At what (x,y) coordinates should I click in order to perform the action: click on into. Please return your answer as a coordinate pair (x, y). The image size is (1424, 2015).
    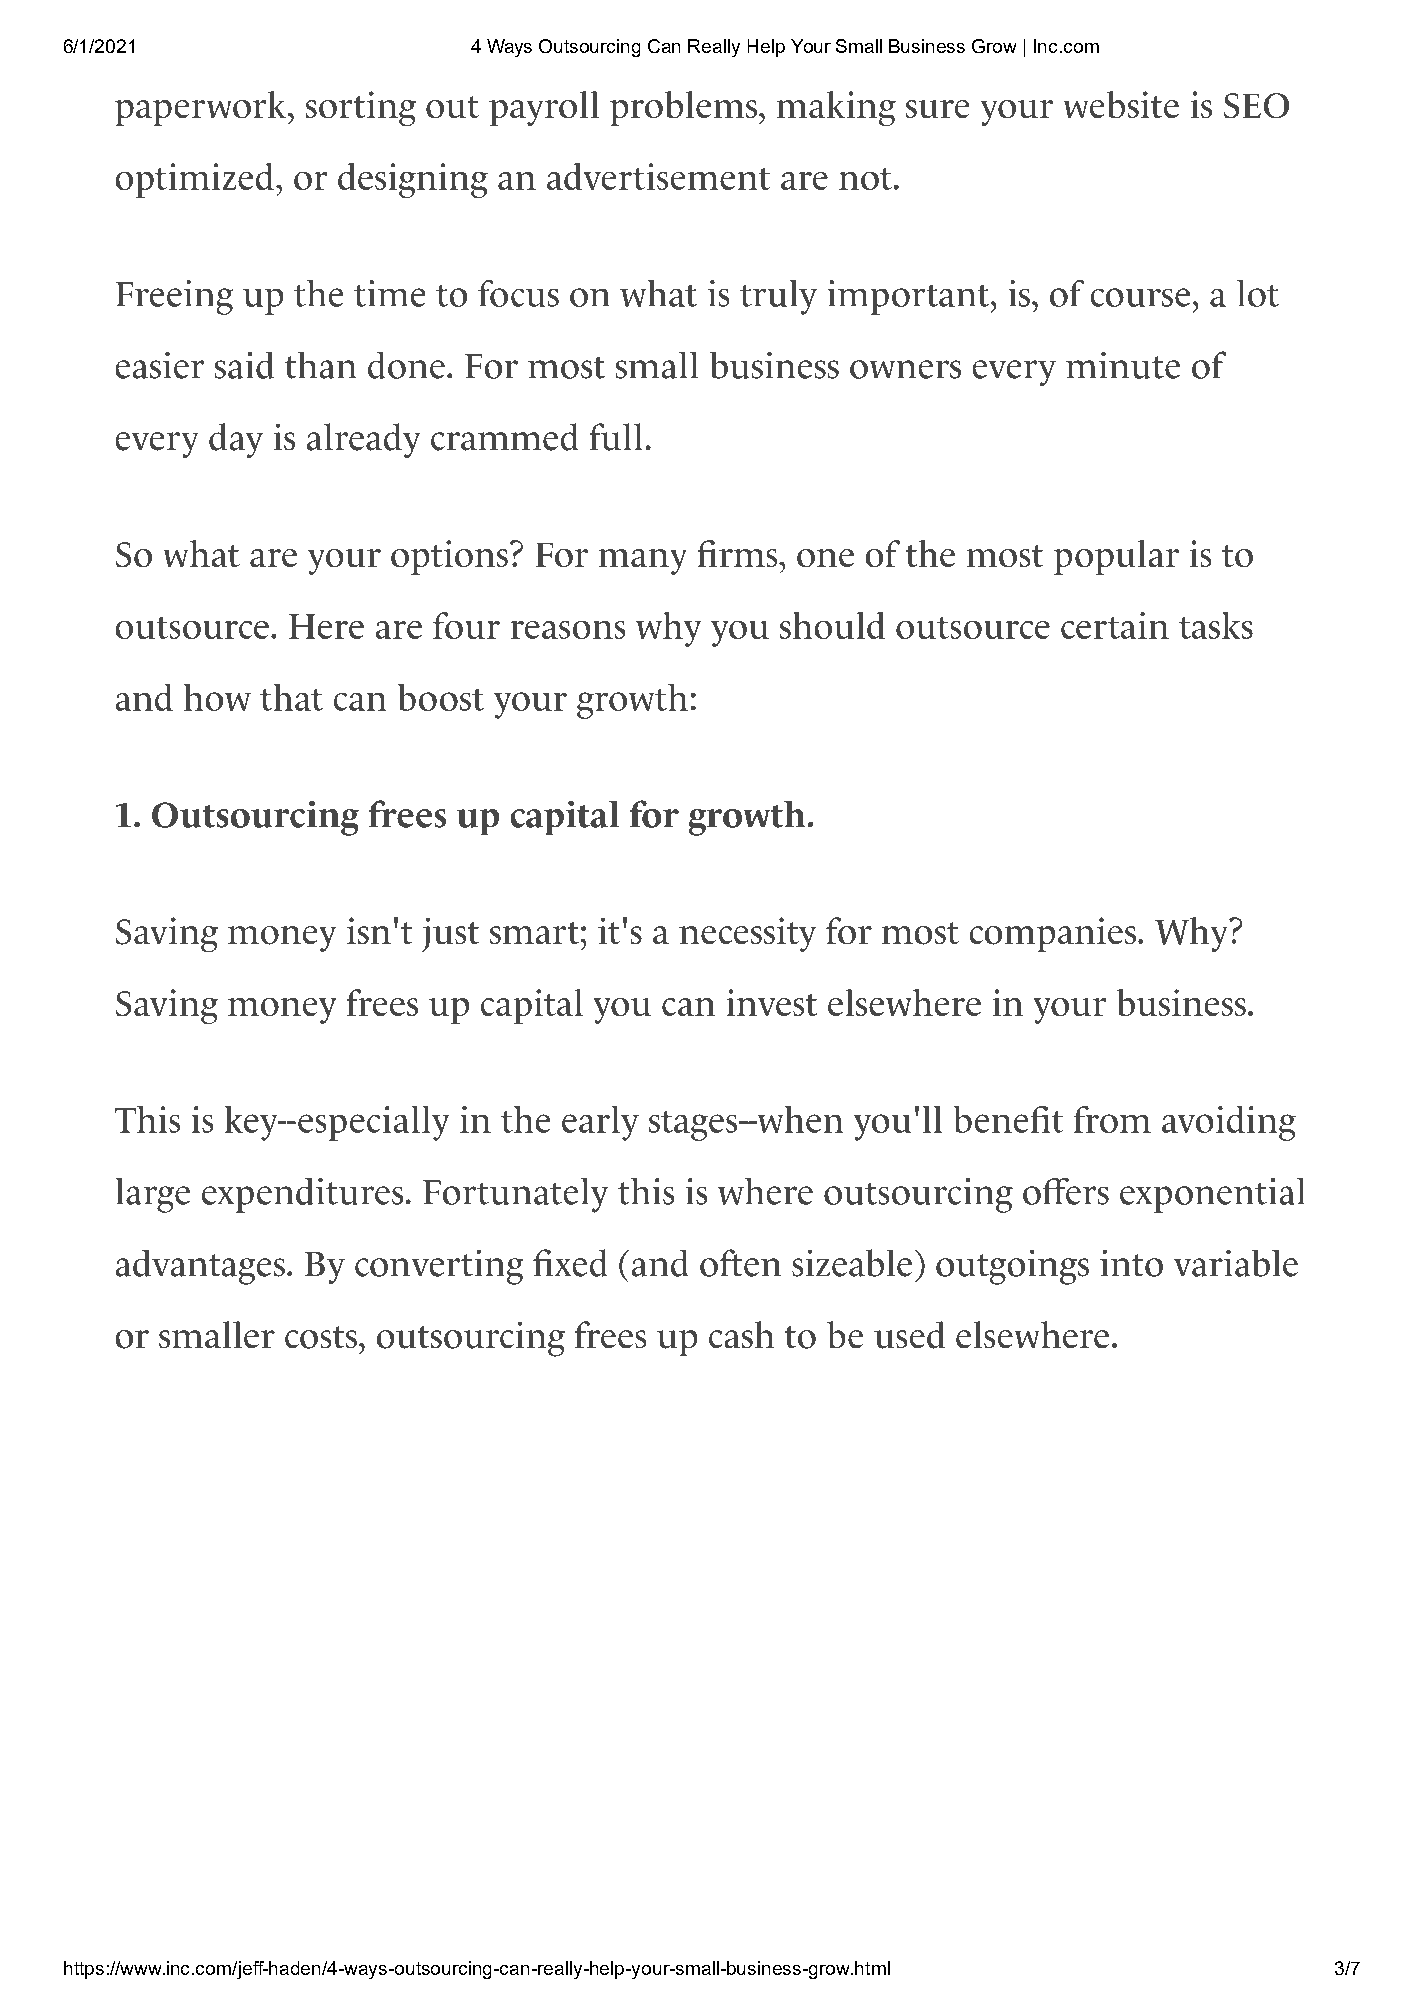
    Looking at the image, I should click on (1131, 1263).
